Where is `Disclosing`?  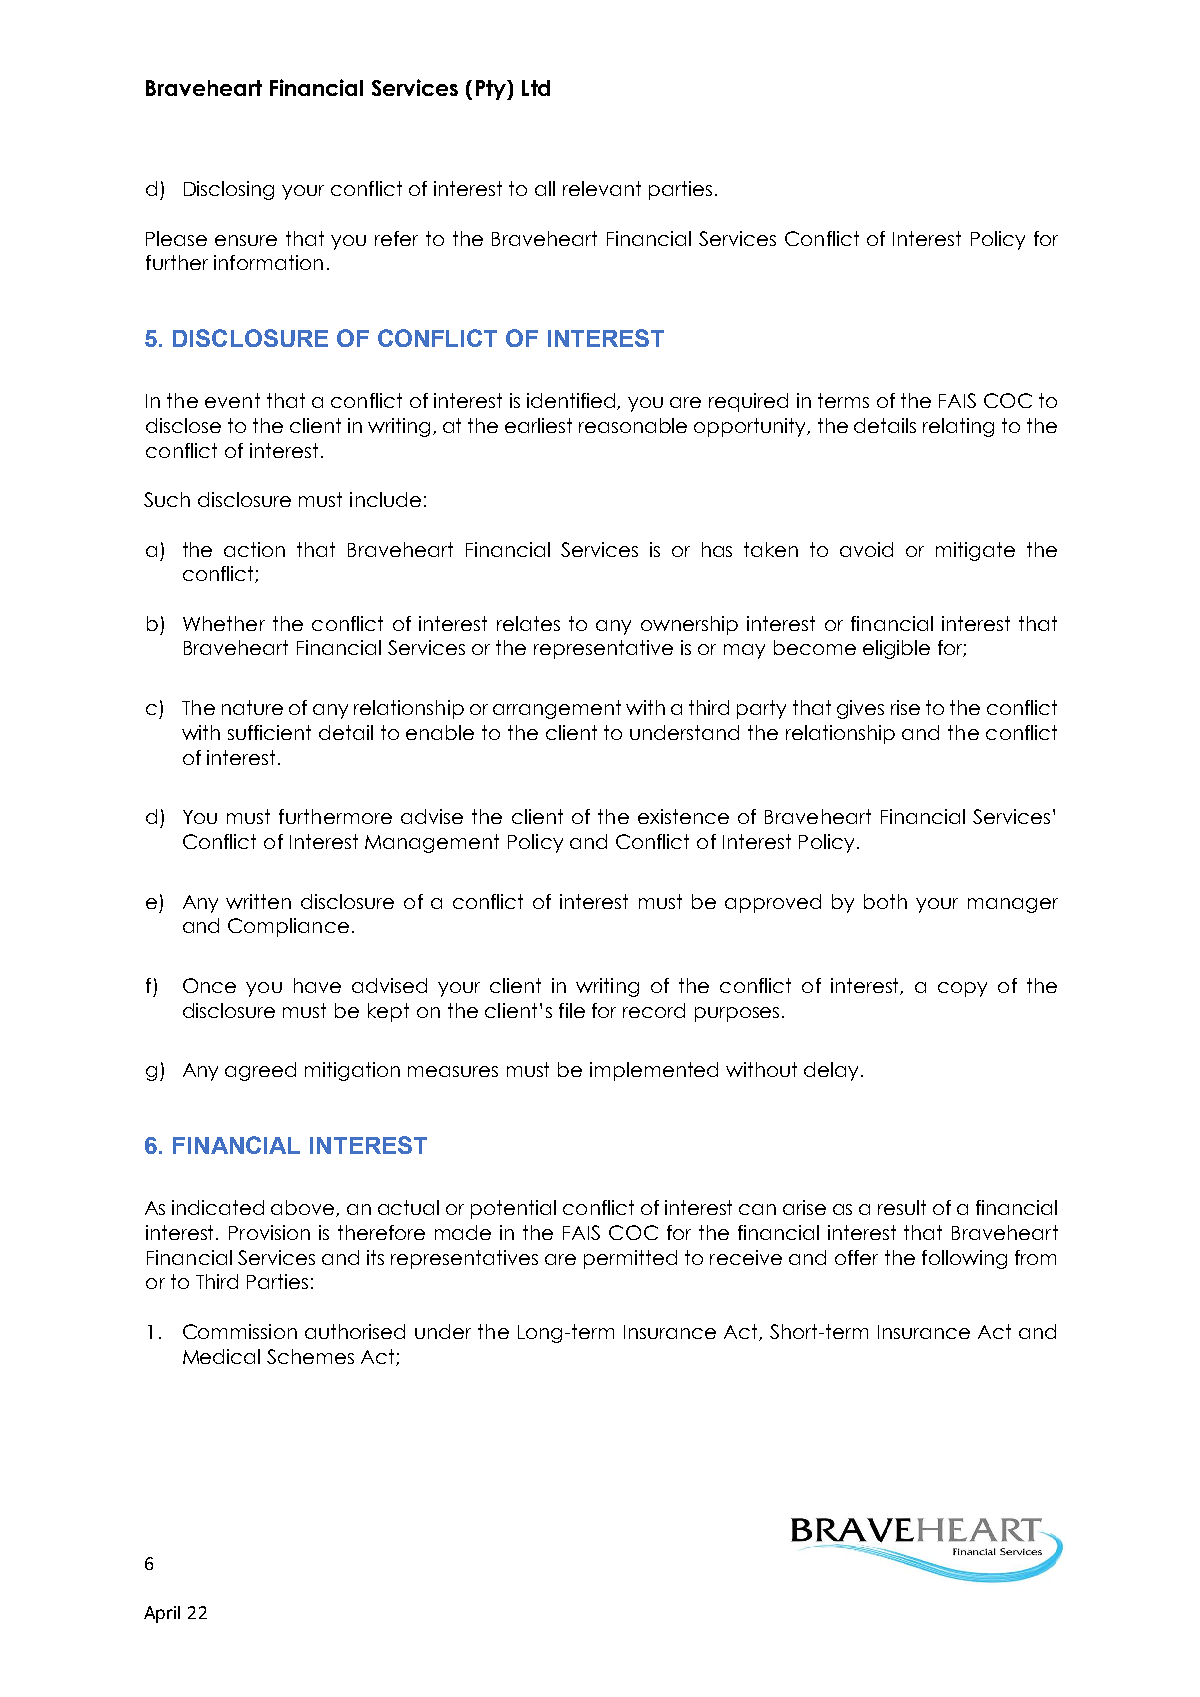 Disclosing is located at coordinates (229, 190).
